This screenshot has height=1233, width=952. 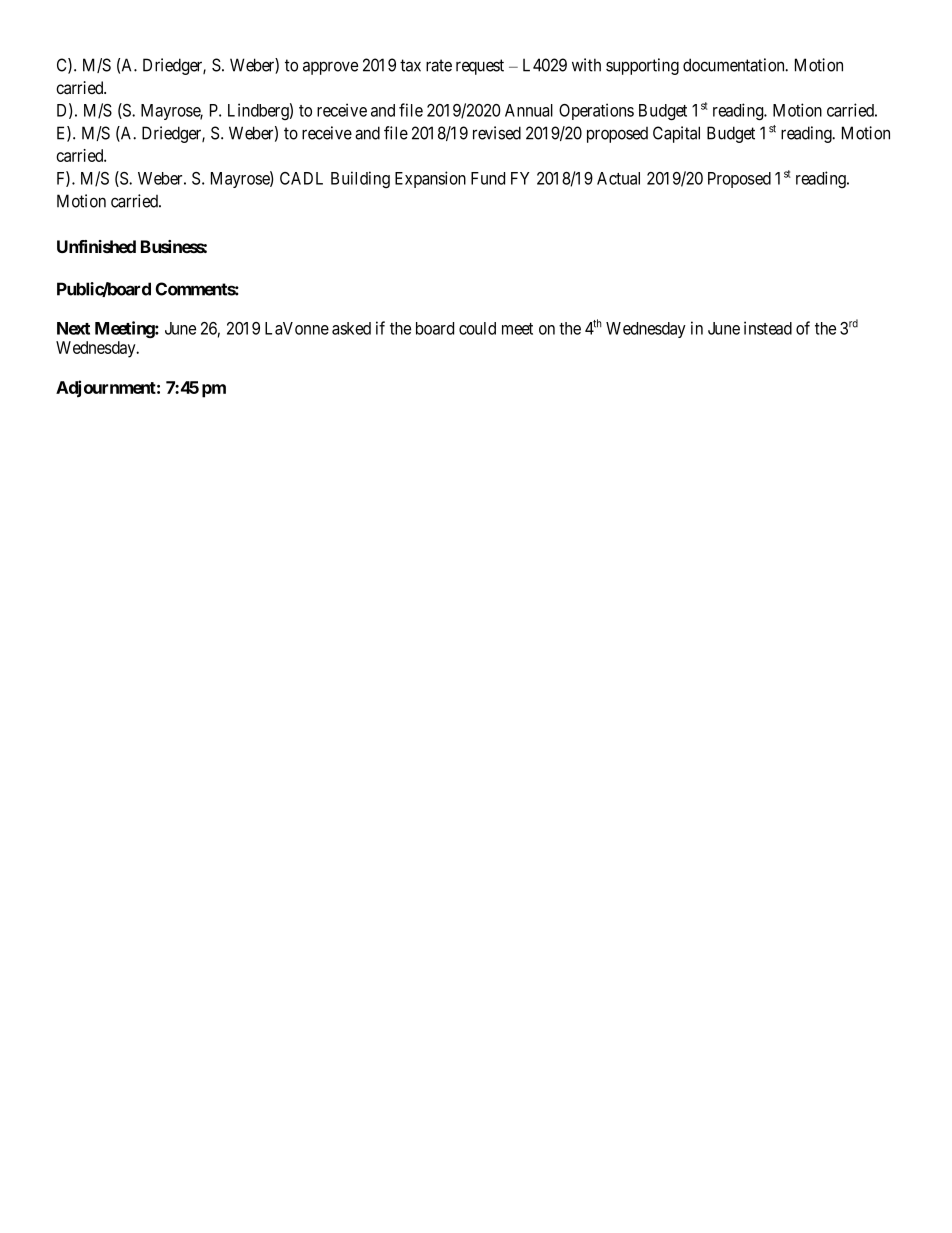 I want to click on supporting, so click(x=642, y=66).
